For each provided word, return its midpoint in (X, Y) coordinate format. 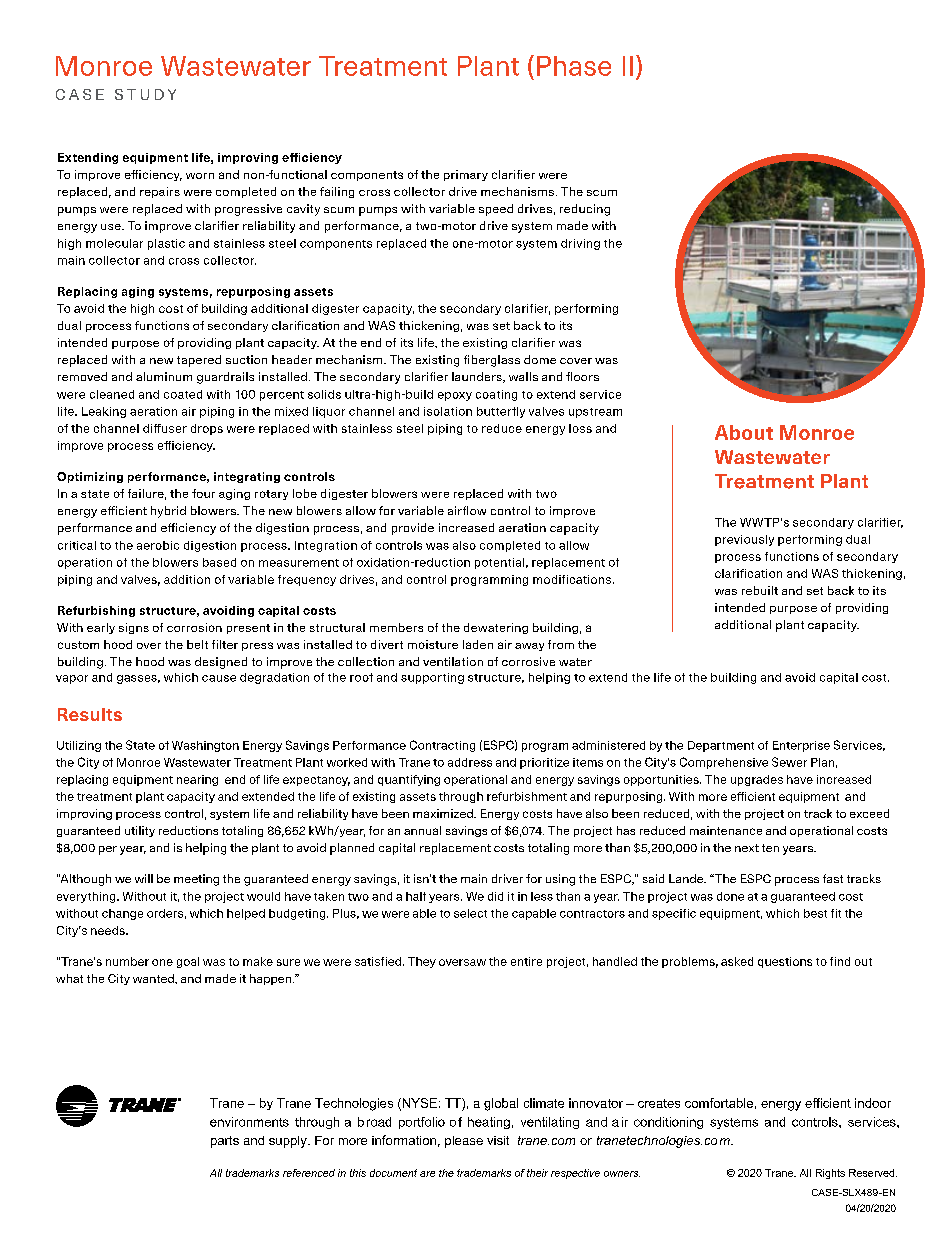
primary (466, 175)
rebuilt (760, 590)
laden (478, 644)
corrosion (194, 627)
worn (200, 176)
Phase (574, 66)
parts (225, 1142)
